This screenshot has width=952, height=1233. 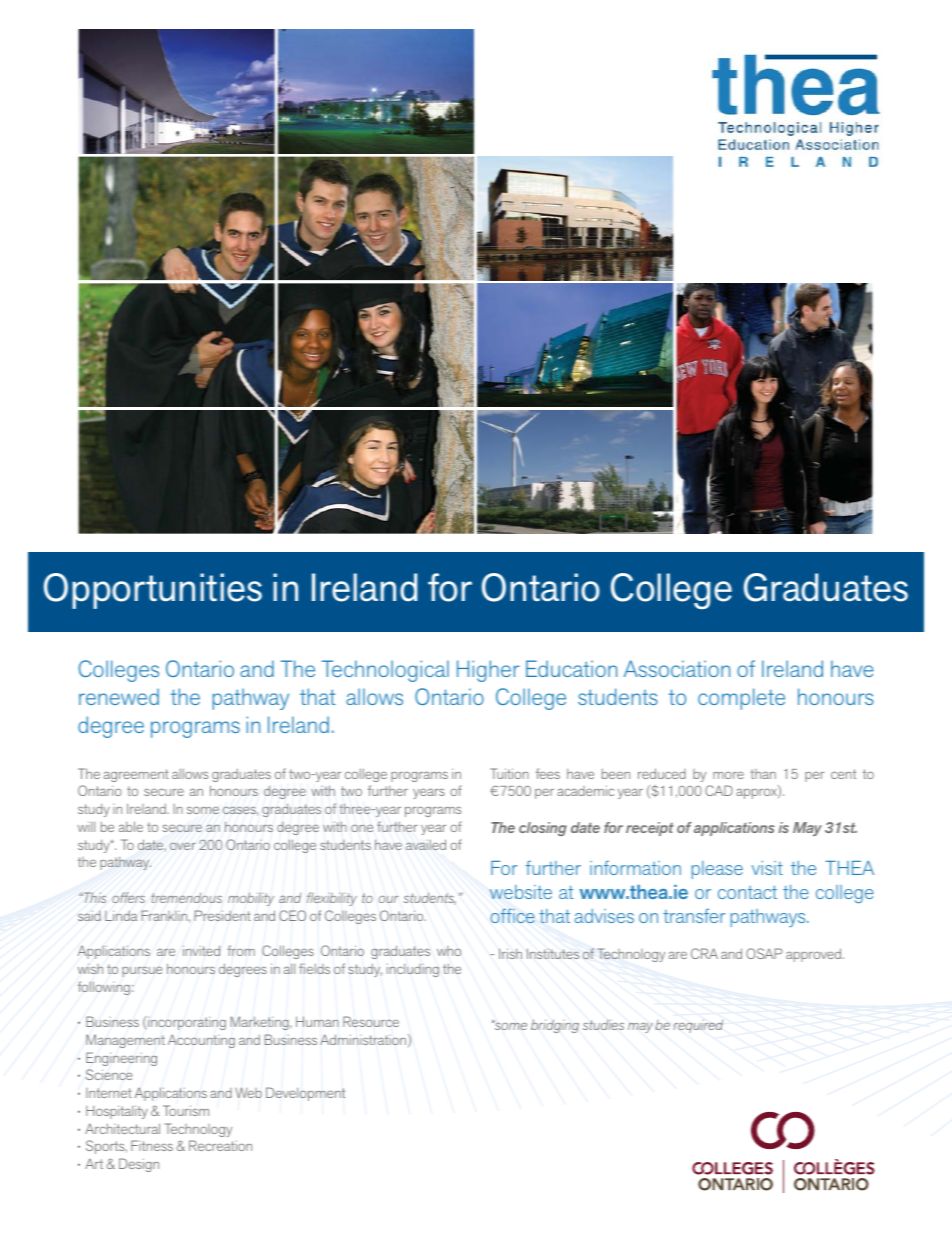 What do you see at coordinates (757, 793) in the screenshot?
I see `approx` at bounding box center [757, 793].
